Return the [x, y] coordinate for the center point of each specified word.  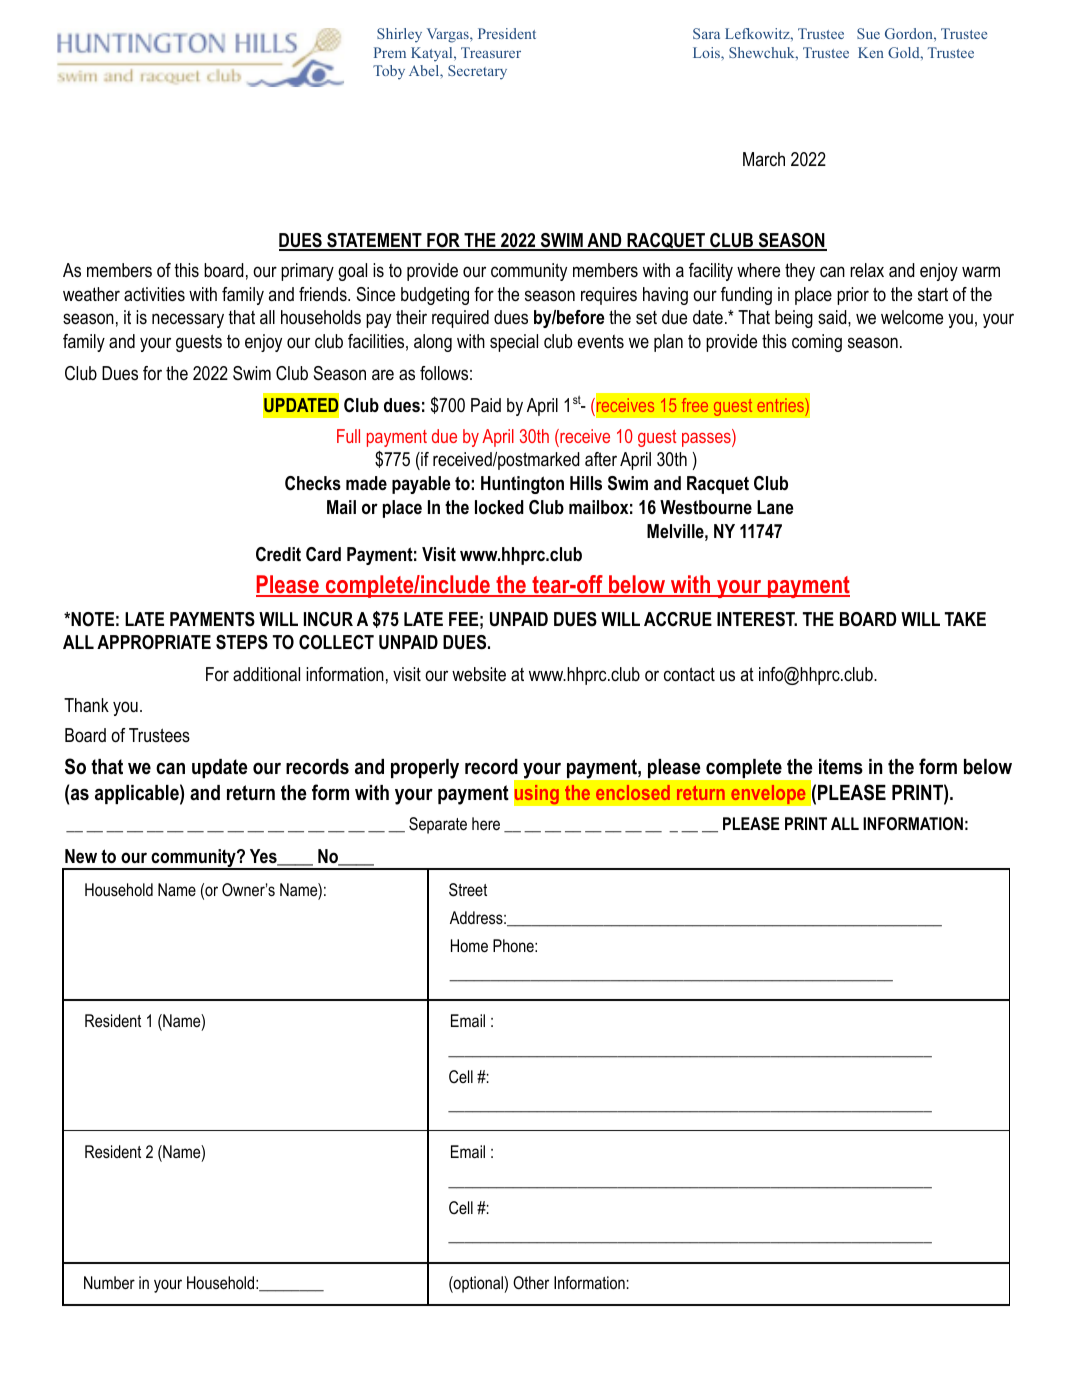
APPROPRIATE [154, 642]
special [514, 343]
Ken [871, 52]
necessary [188, 320]
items [841, 767]
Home [469, 945]
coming [817, 343]
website [479, 674]
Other [531, 1282]
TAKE [965, 619]
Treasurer [491, 52]
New [81, 856]
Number [109, 1282]
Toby [389, 72]
